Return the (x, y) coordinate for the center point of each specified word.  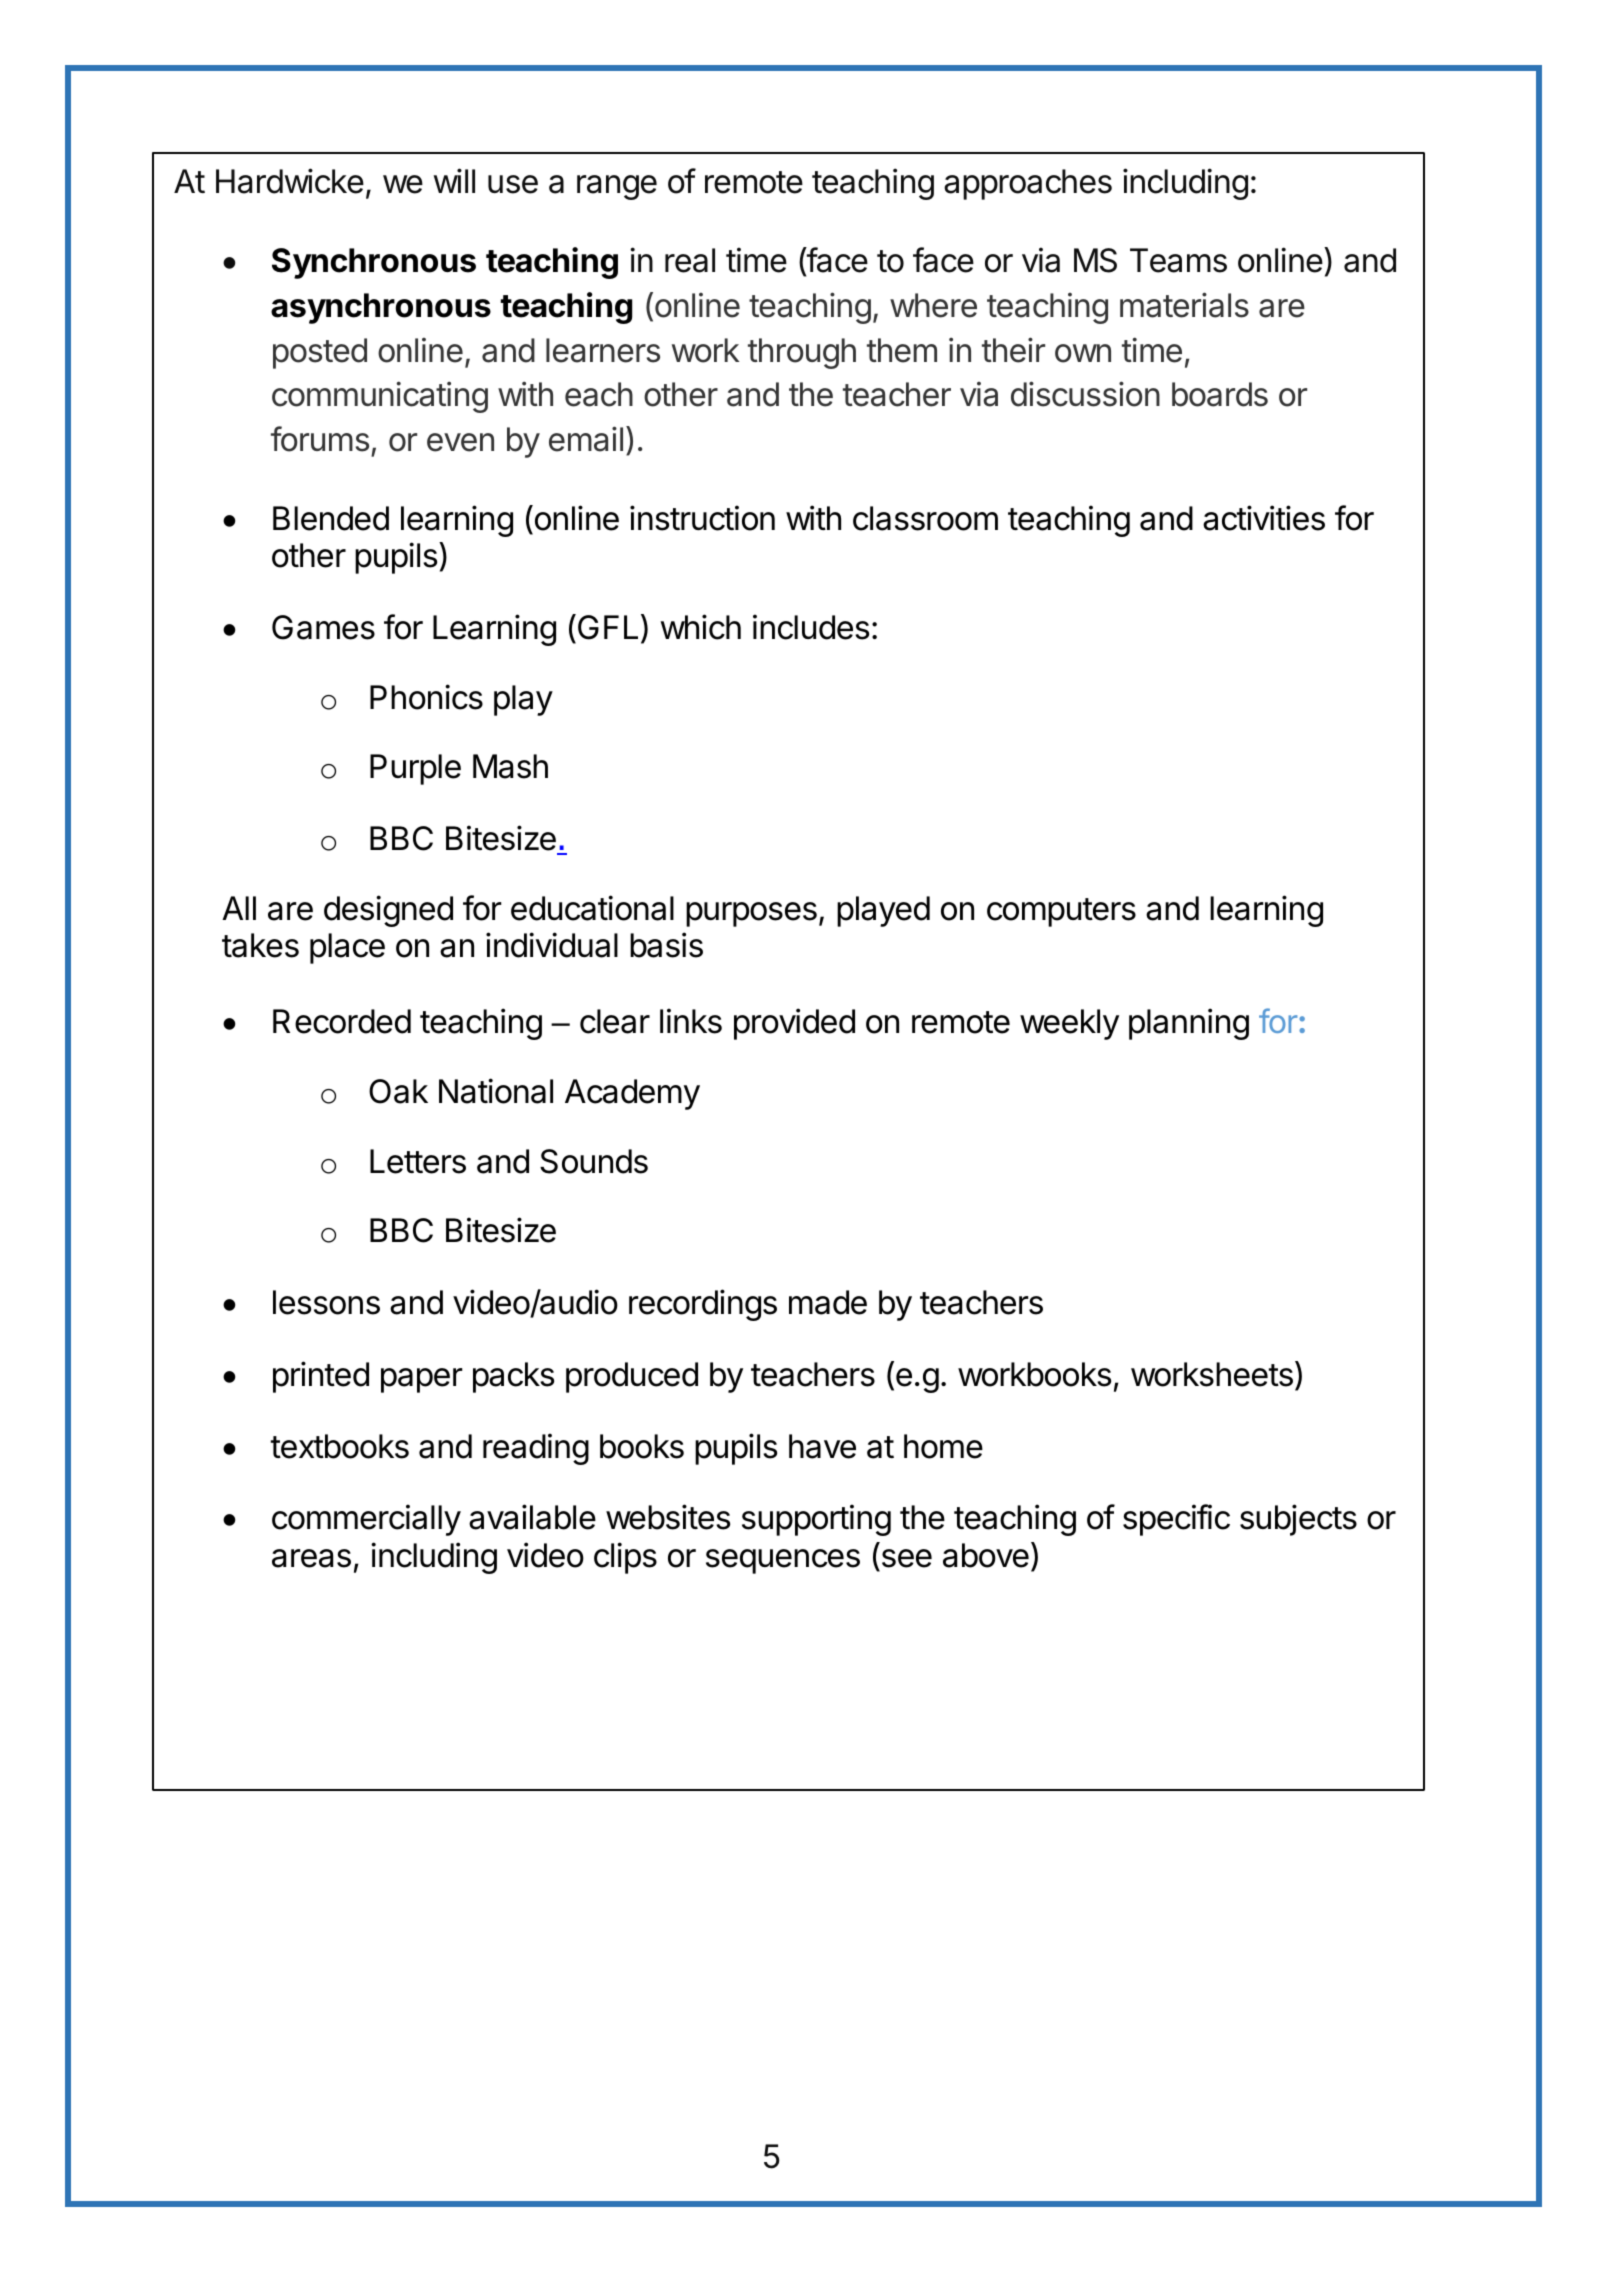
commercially (366, 1520)
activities (1264, 518)
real (690, 260)
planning (1189, 1024)
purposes (751, 914)
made (828, 1302)
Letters (418, 1161)
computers (1061, 912)
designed (388, 911)
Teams (1178, 260)
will (454, 180)
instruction (702, 518)
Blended (331, 518)
